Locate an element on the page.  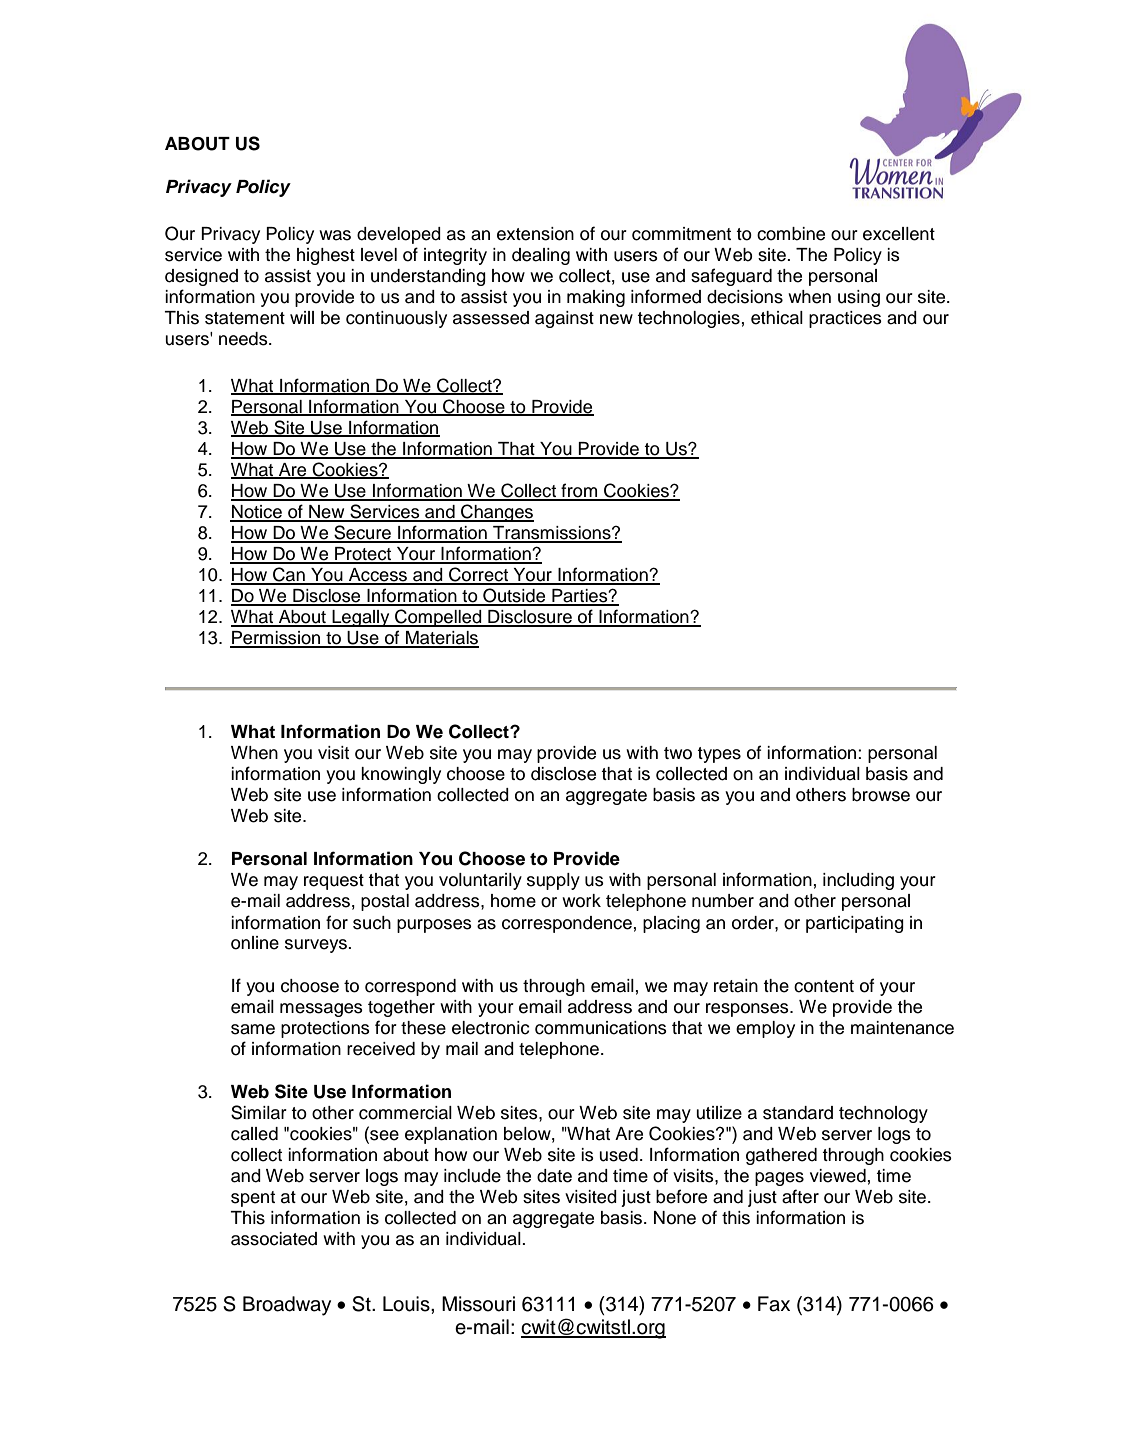
combine is located at coordinates (791, 234).
